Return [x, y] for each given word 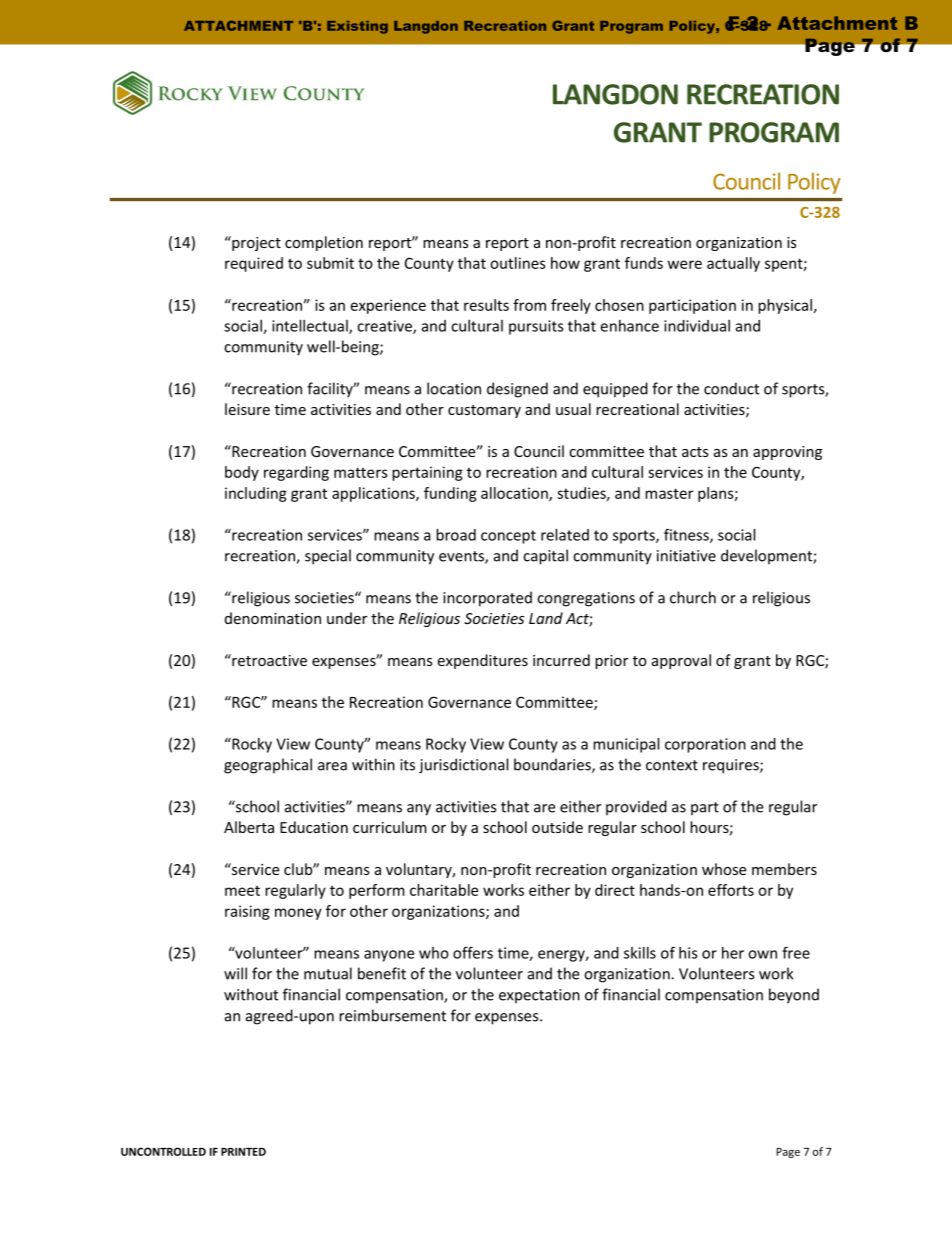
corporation [705, 745]
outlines [518, 263]
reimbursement [392, 1015]
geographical [268, 766]
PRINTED [243, 1152]
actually [733, 264]
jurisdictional [463, 766]
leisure [247, 409]
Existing [357, 27]
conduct [731, 388]
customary [484, 411]
